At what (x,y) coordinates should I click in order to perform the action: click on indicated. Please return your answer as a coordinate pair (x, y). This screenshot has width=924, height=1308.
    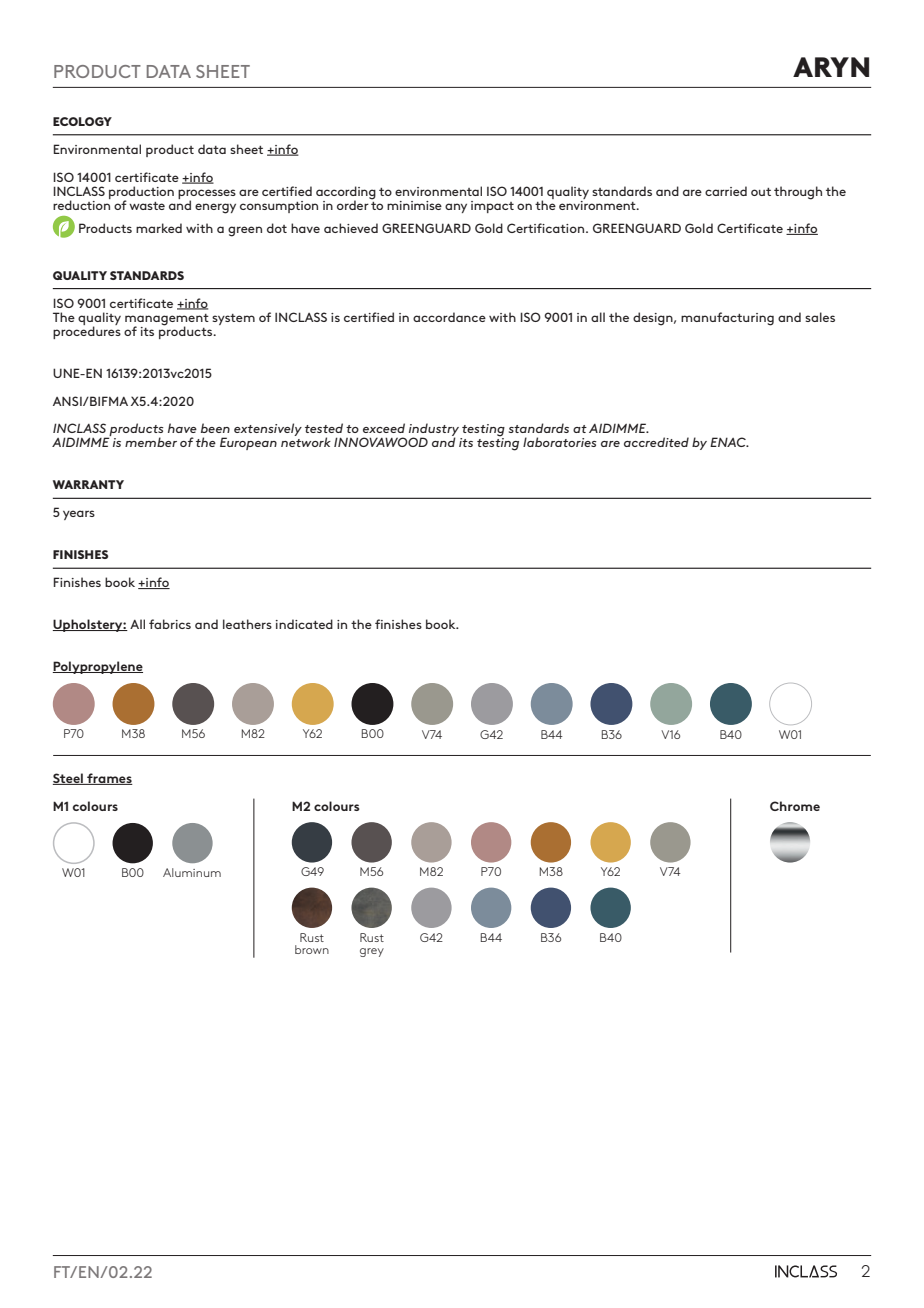
    Looking at the image, I should click on (304, 624).
